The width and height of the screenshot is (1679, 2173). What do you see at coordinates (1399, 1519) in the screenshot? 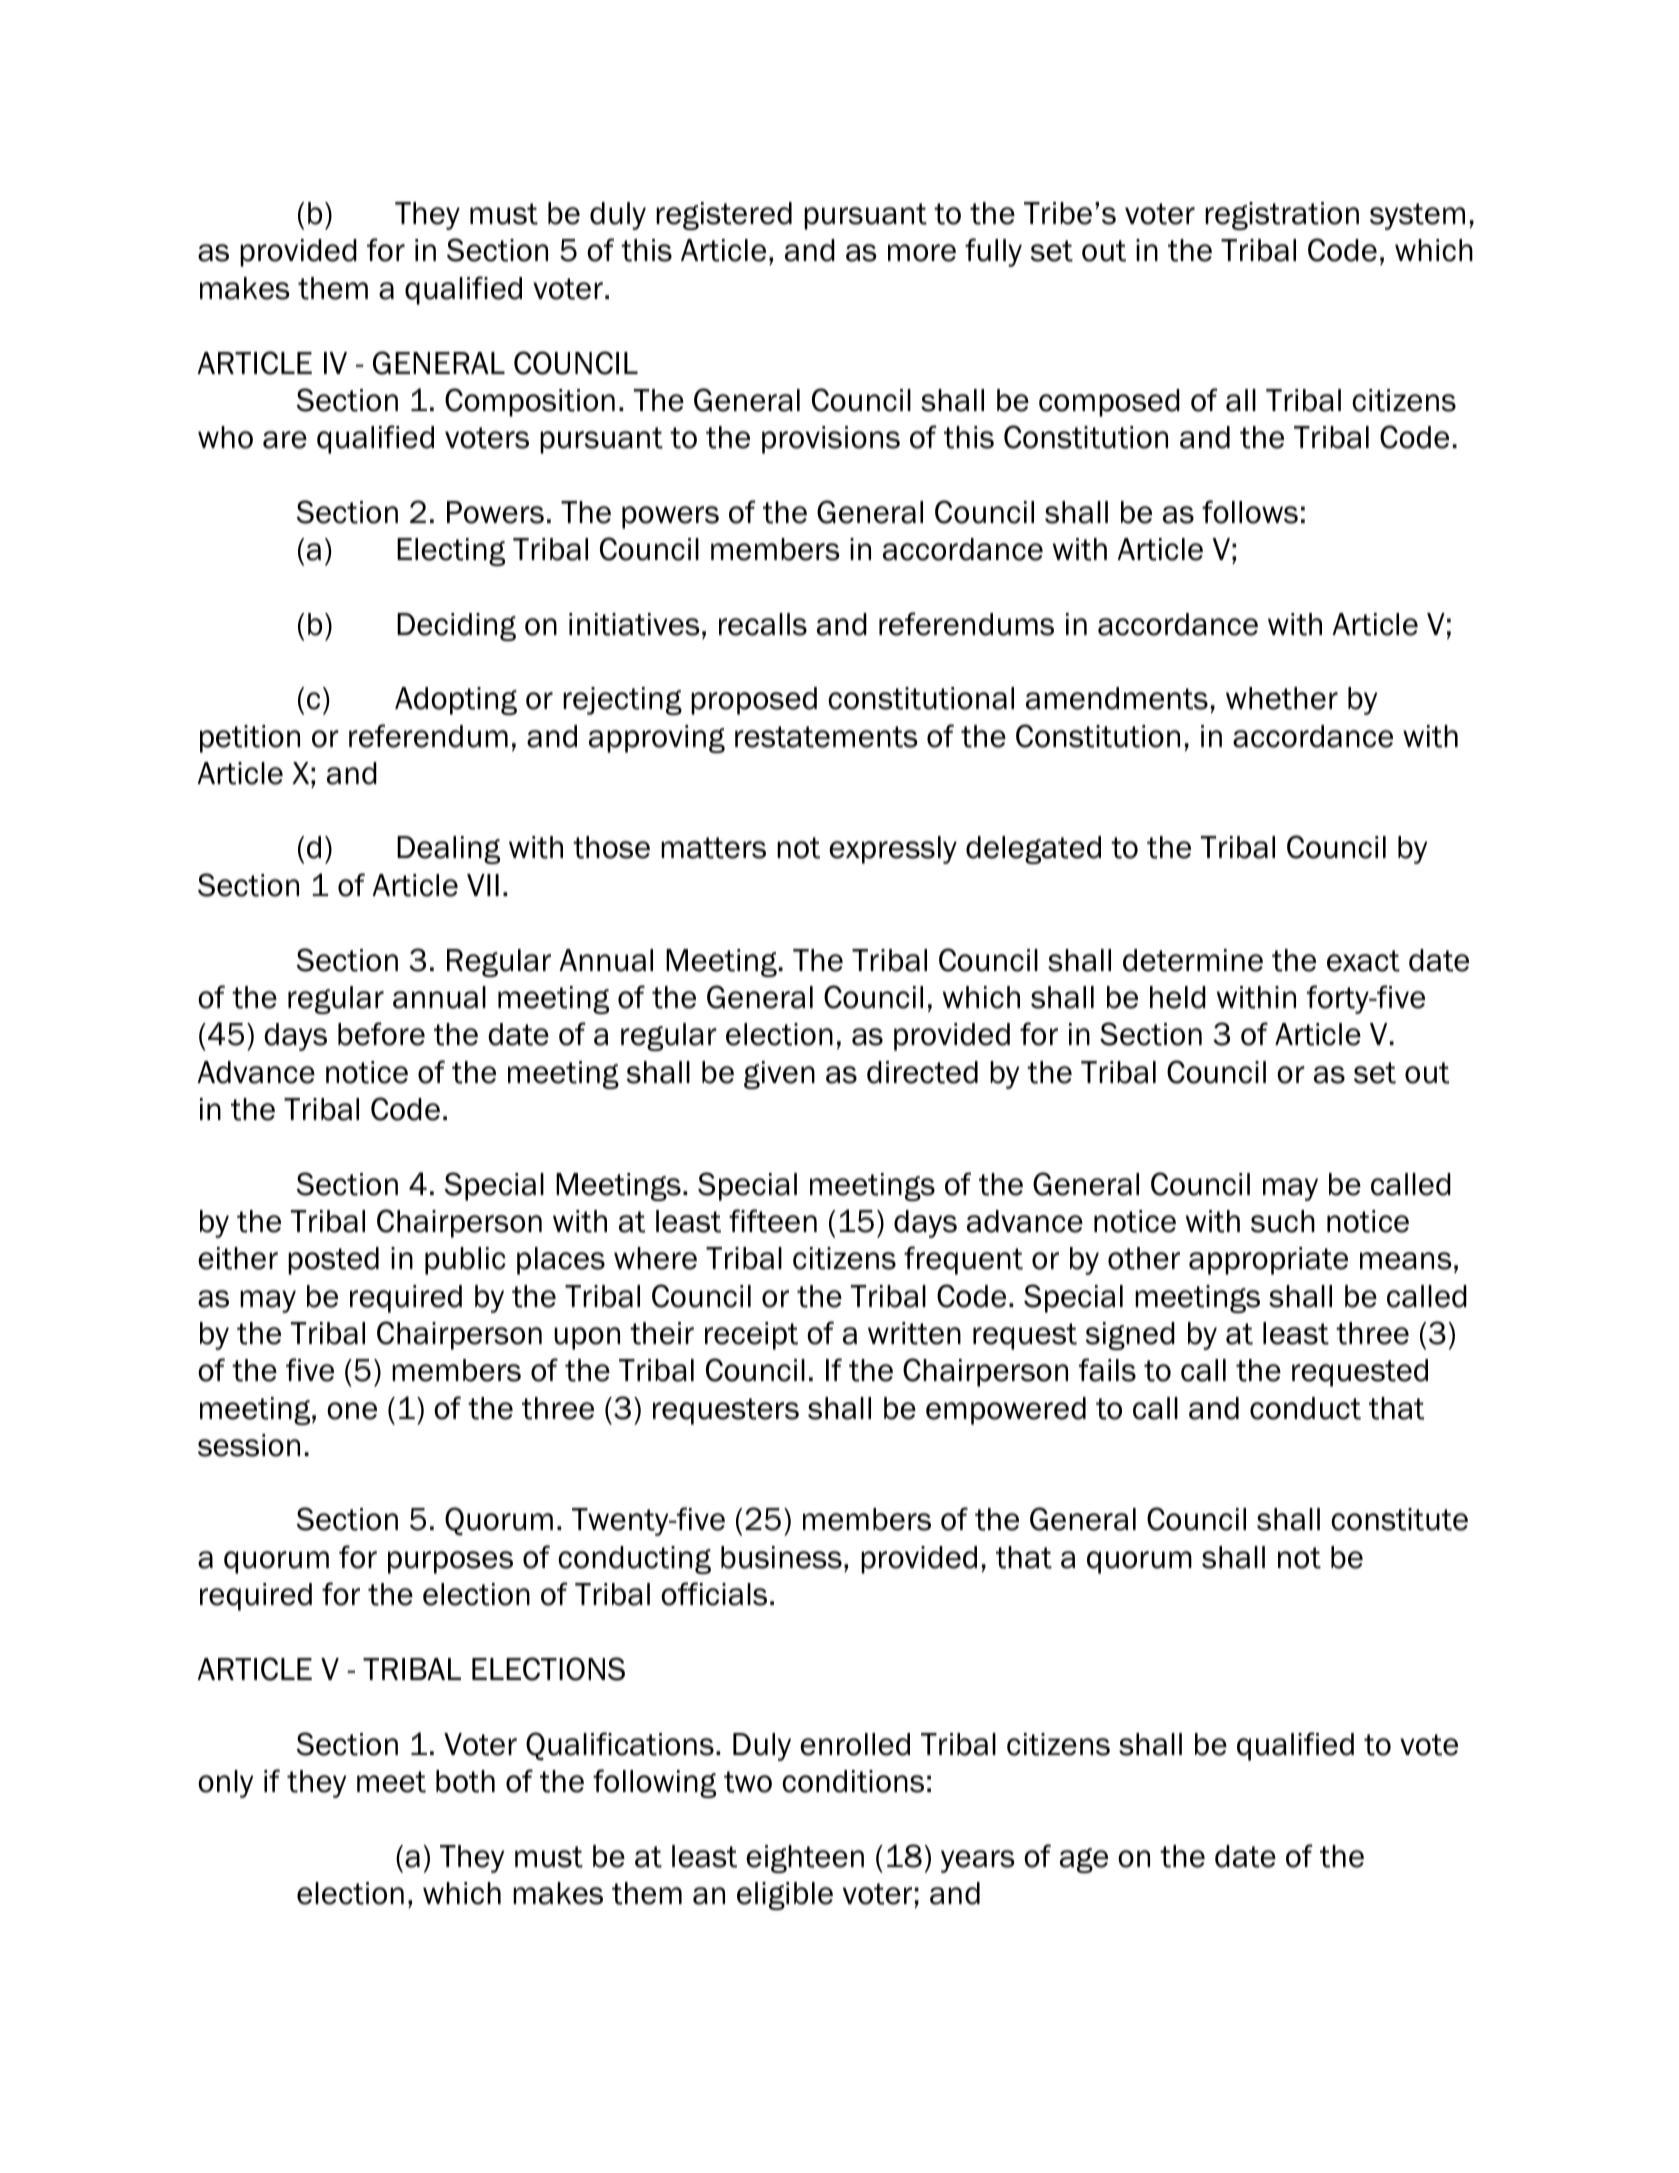
I see `constitute` at bounding box center [1399, 1519].
